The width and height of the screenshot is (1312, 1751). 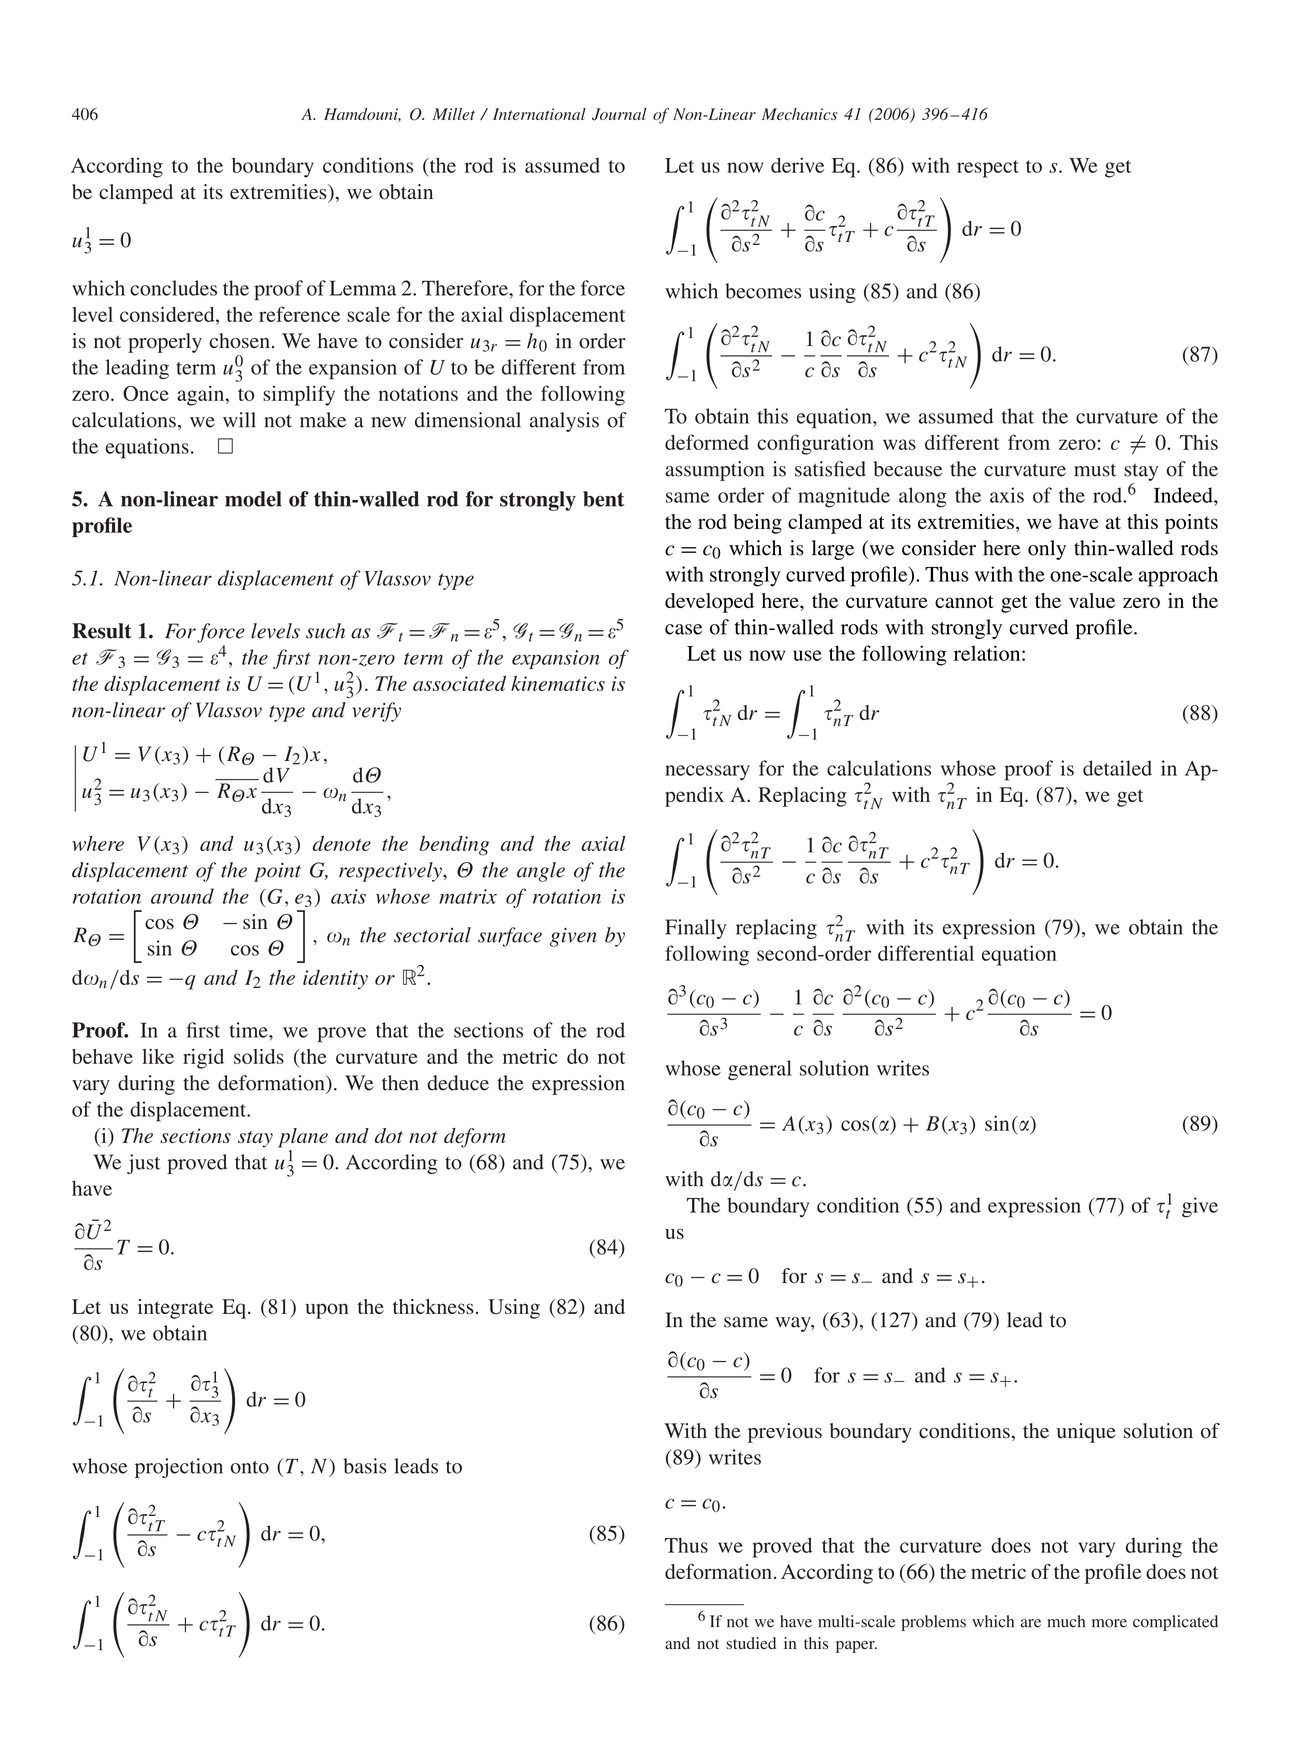 I want to click on onto, so click(x=249, y=1467).
